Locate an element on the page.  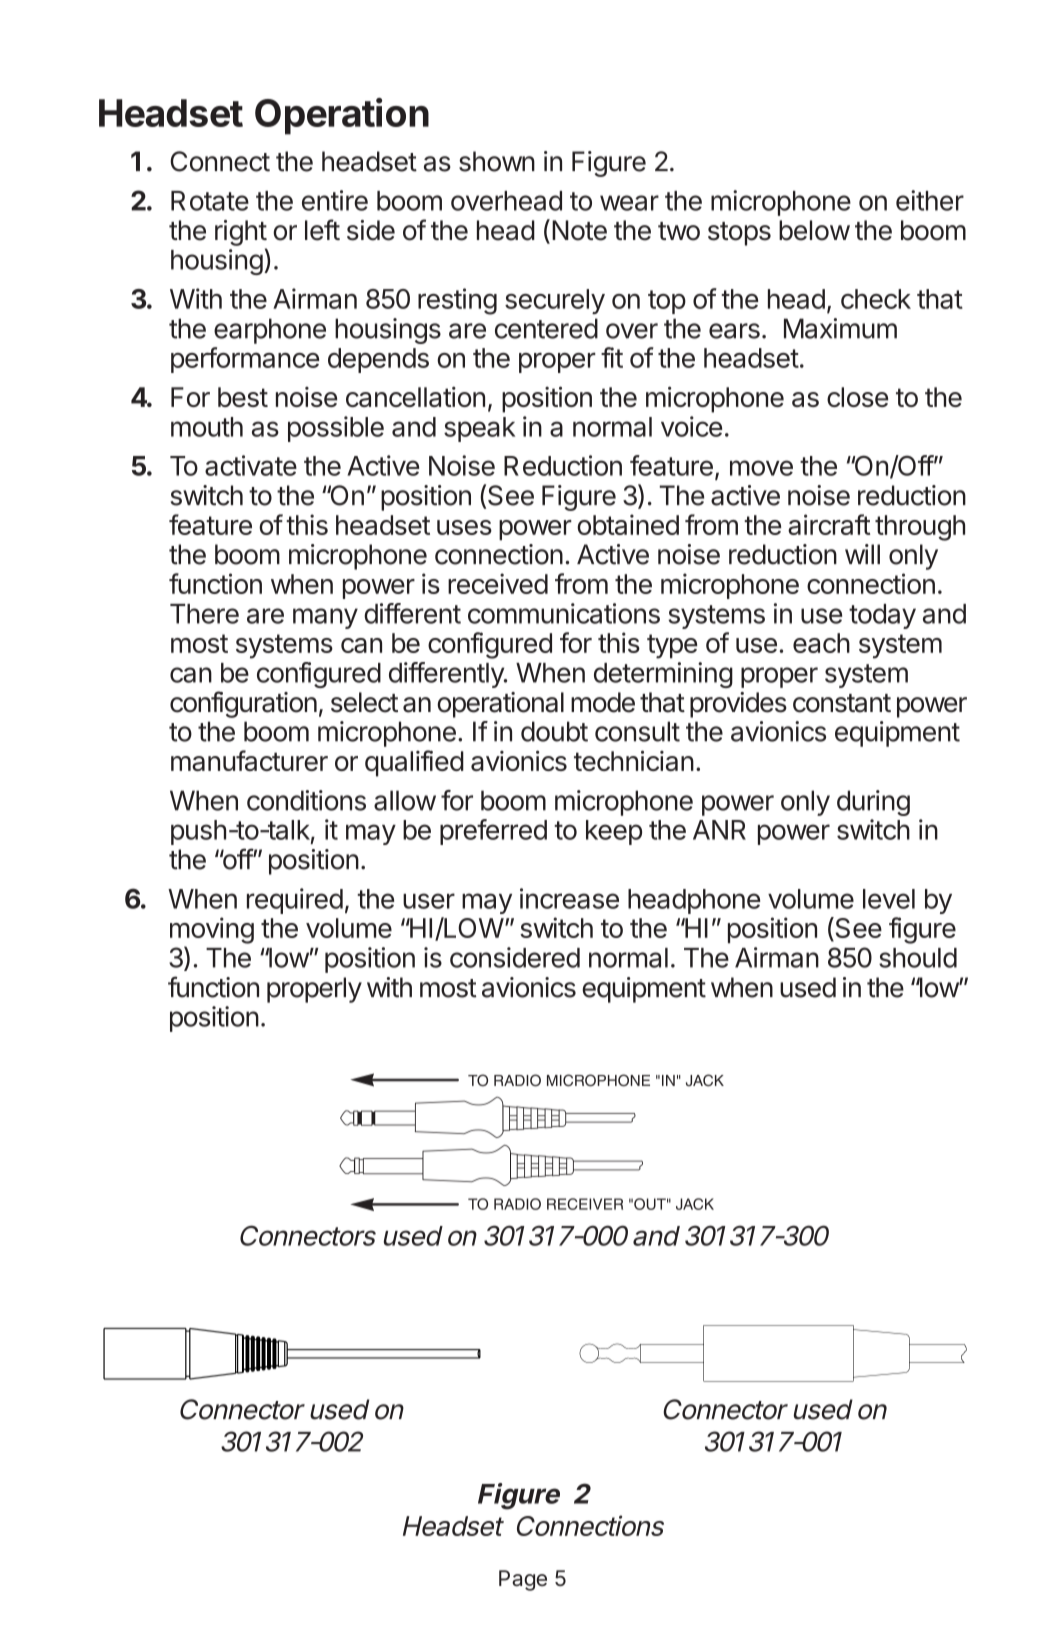
left is located at coordinates (322, 230).
